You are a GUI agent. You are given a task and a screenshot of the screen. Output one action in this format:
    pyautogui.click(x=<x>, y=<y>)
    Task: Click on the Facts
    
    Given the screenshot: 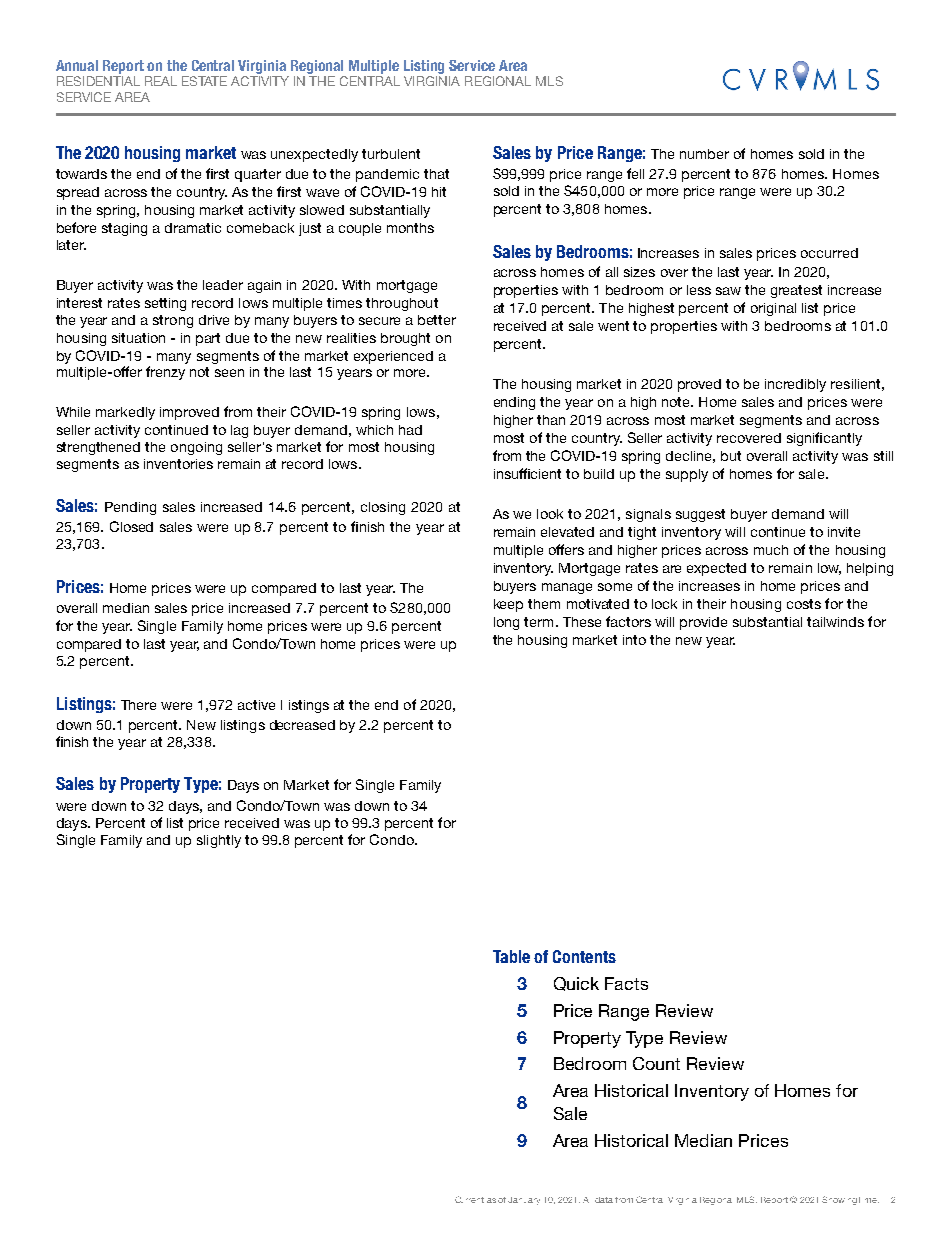 What is the action you would take?
    pyautogui.click(x=626, y=983)
